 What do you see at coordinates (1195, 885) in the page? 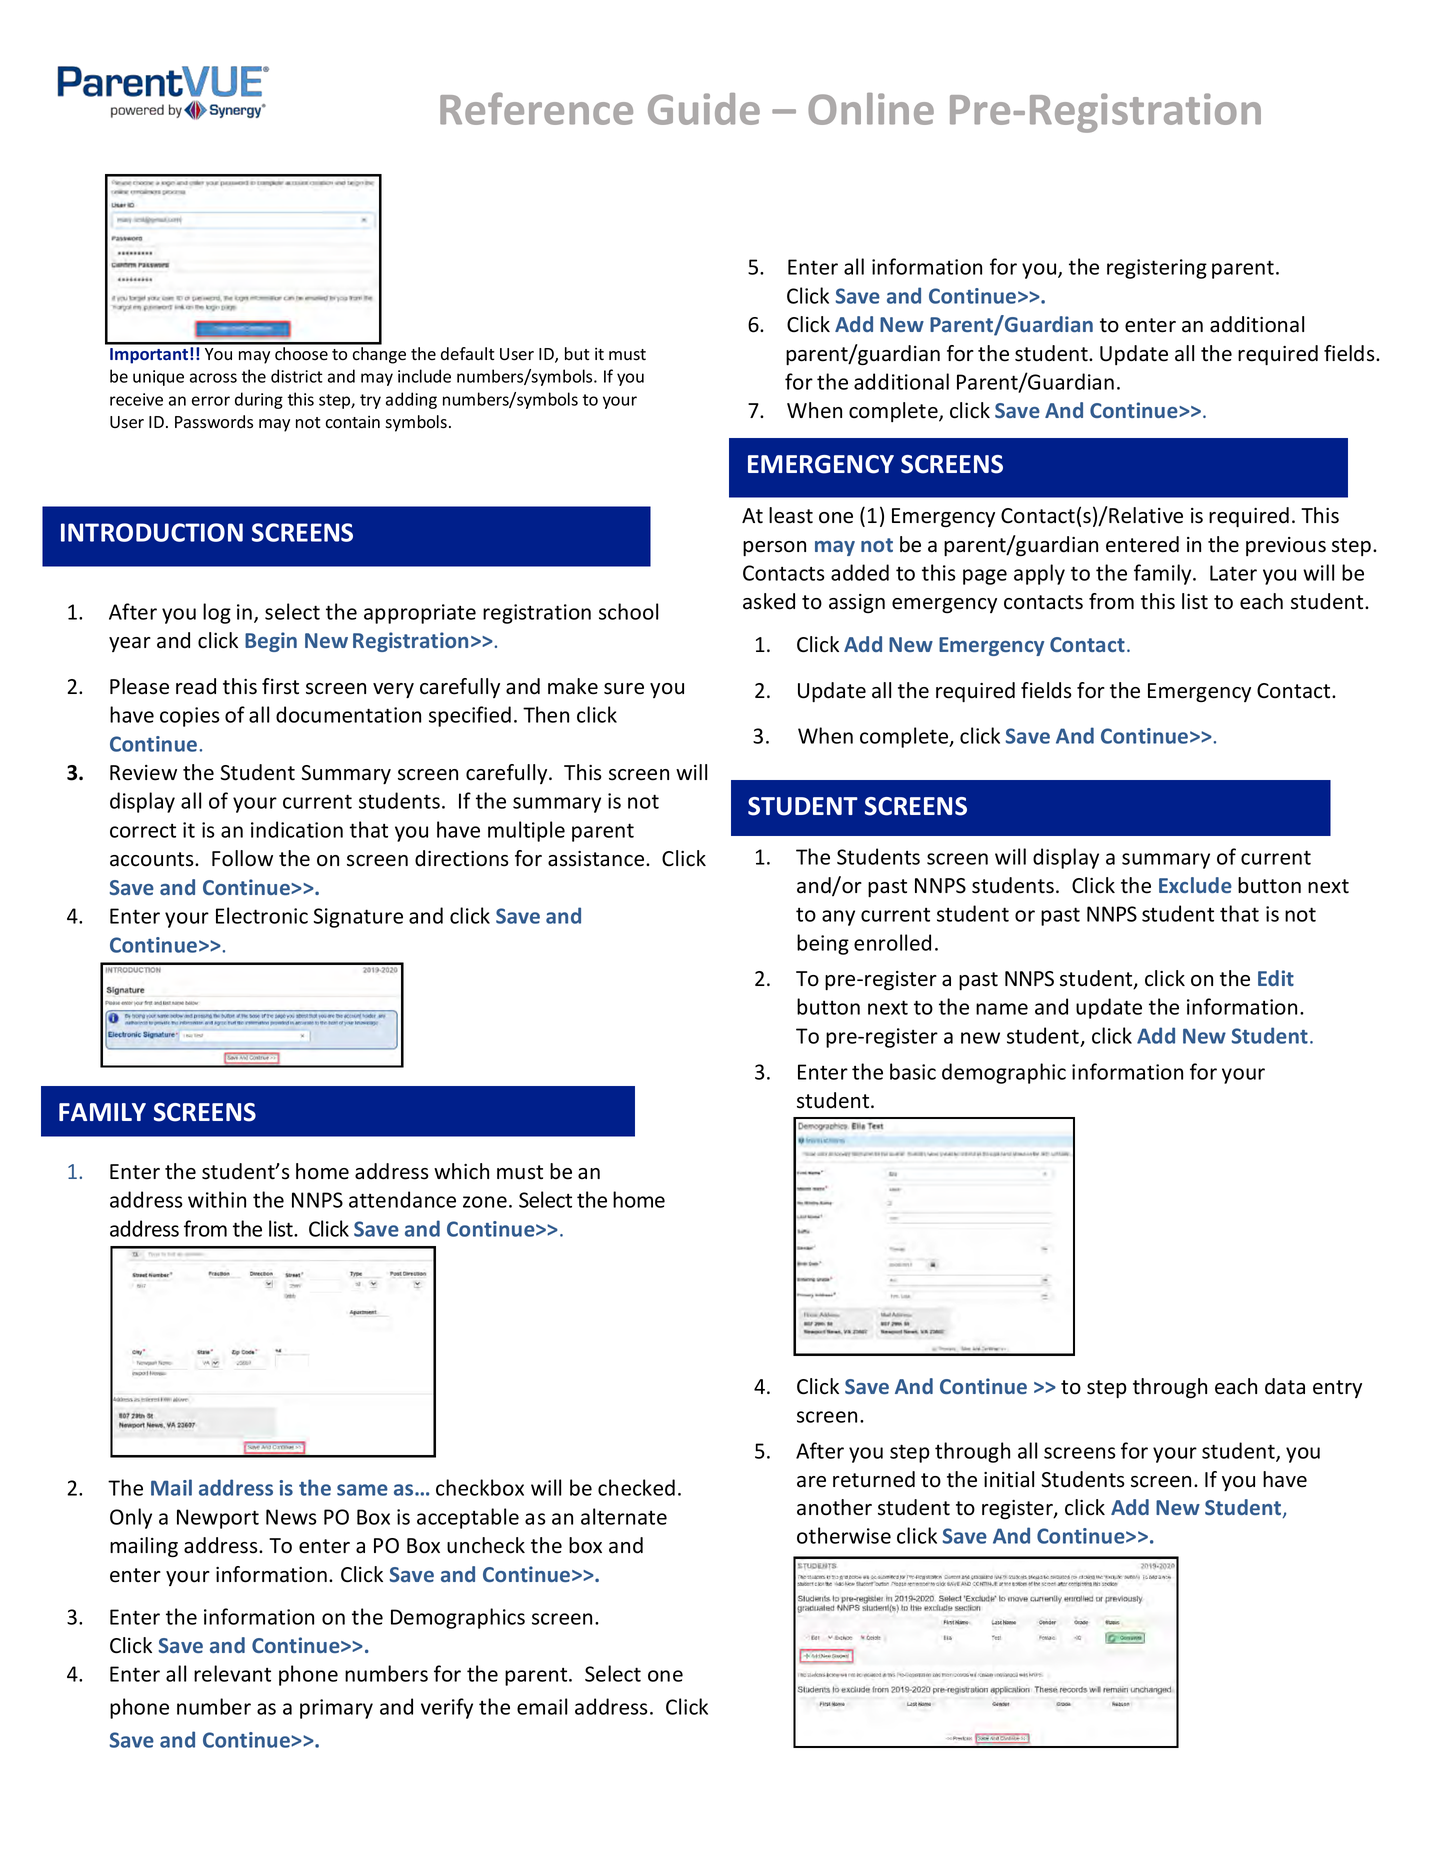
I see `Exclude` at bounding box center [1195, 885].
